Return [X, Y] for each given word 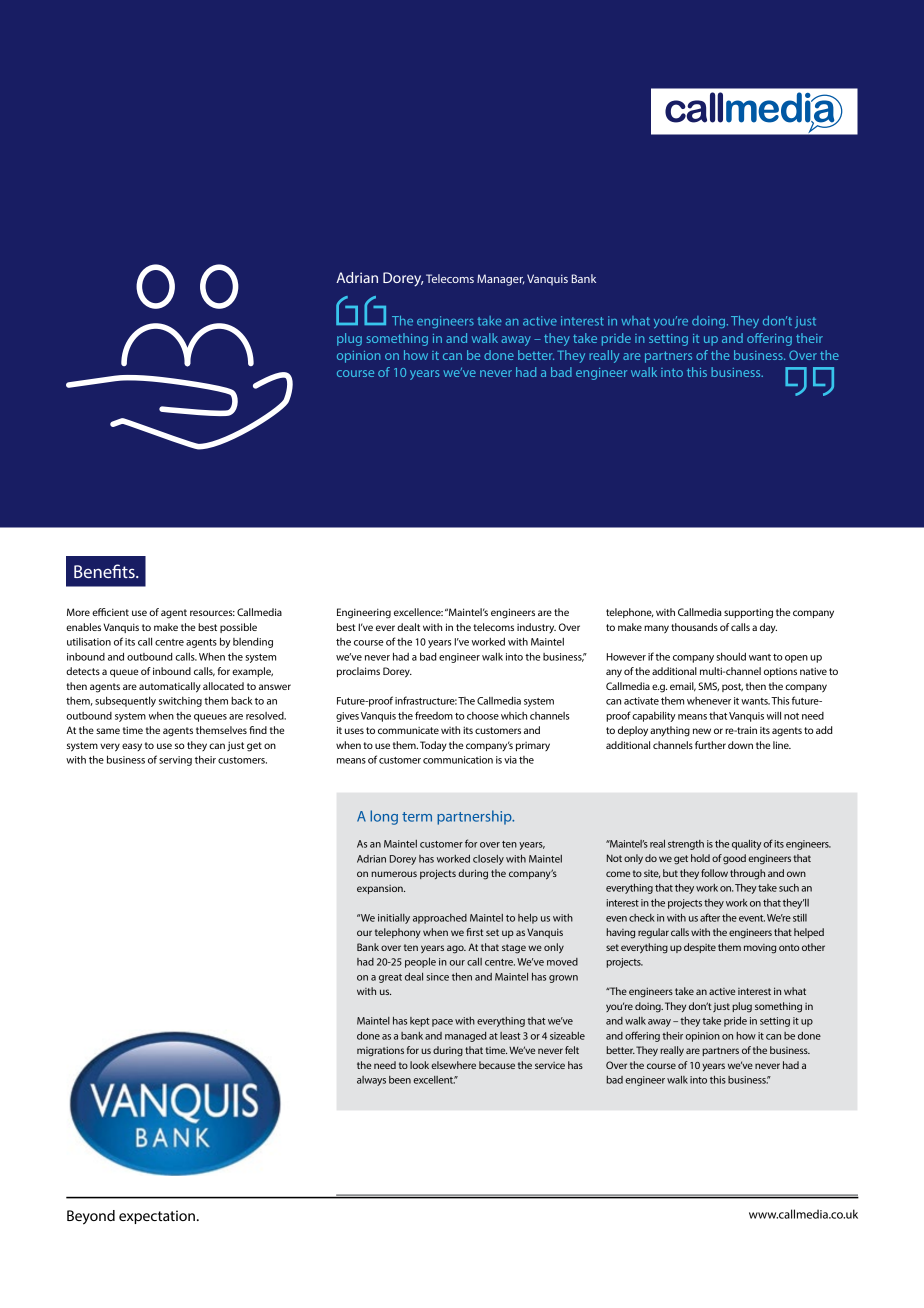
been [400, 1080]
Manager [500, 280]
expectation [157, 1217]
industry [536, 628]
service [550, 1065]
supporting [748, 613]
